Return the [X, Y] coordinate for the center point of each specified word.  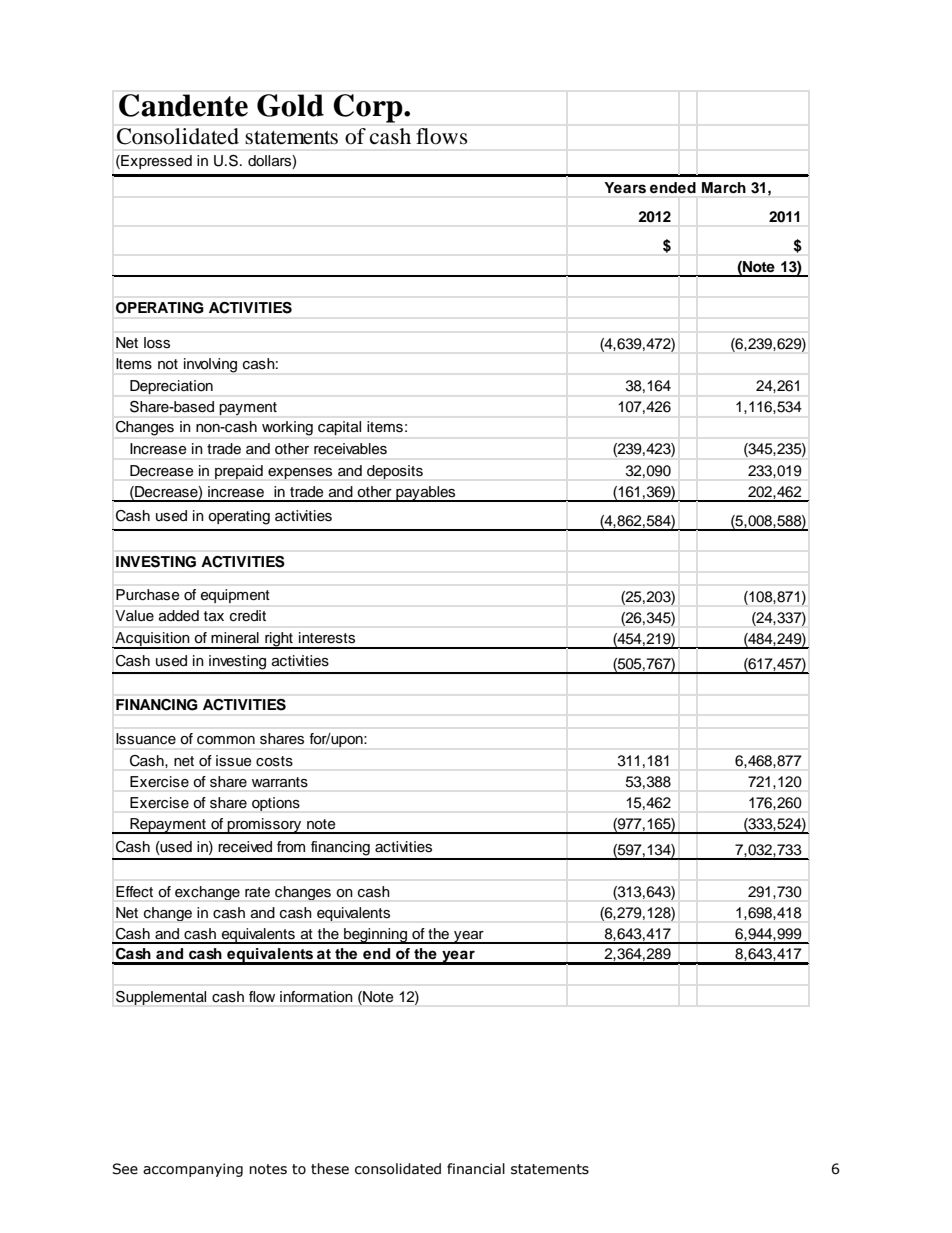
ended [673, 187]
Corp [369, 108]
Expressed [155, 162]
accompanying [193, 1170]
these [330, 1169]
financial [476, 1169]
